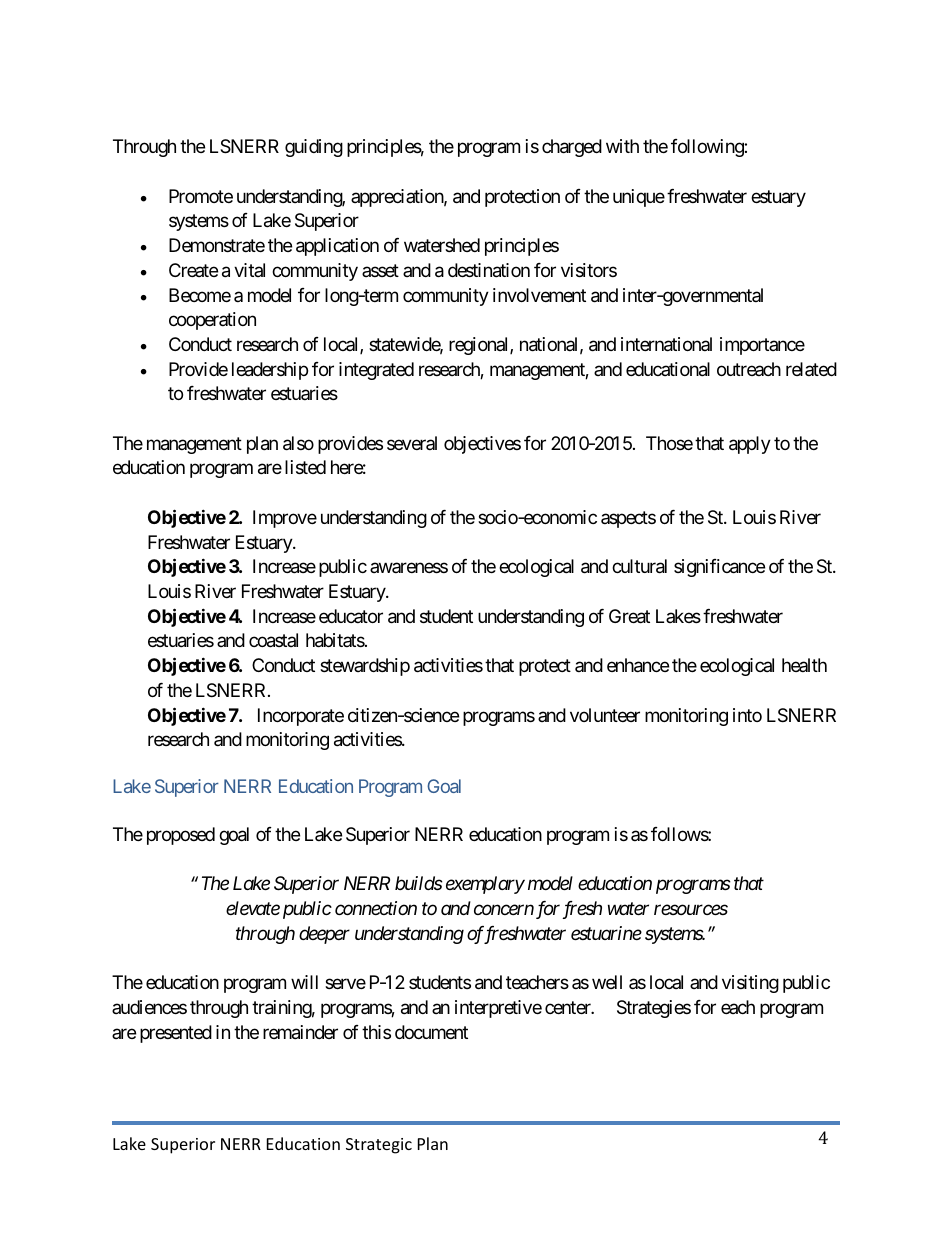 This screenshot has height=1233, width=952. Describe the element at coordinates (365, 667) in the screenshot. I see `stewardship` at that location.
